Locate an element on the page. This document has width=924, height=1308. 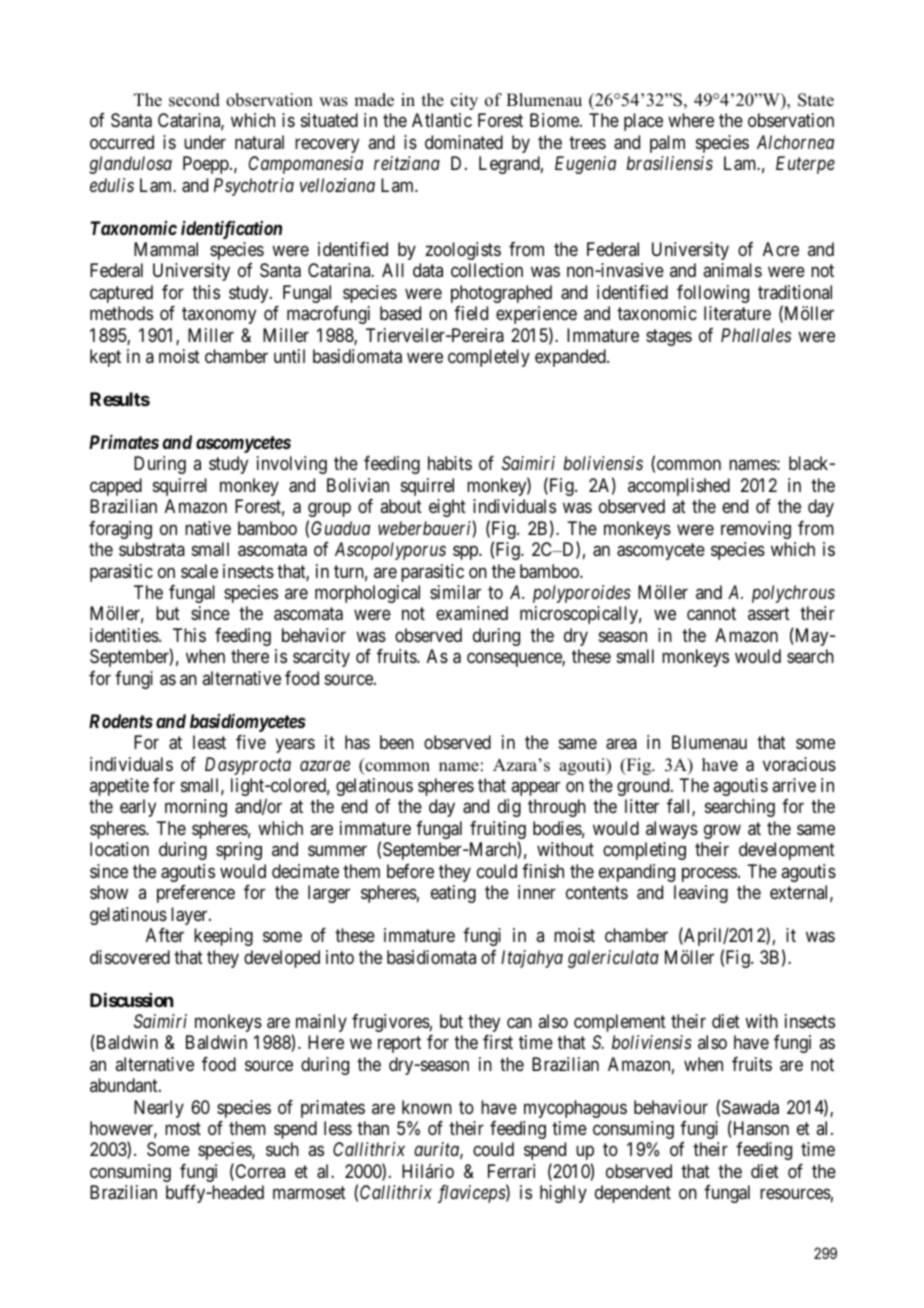
palm is located at coordinates (667, 144).
